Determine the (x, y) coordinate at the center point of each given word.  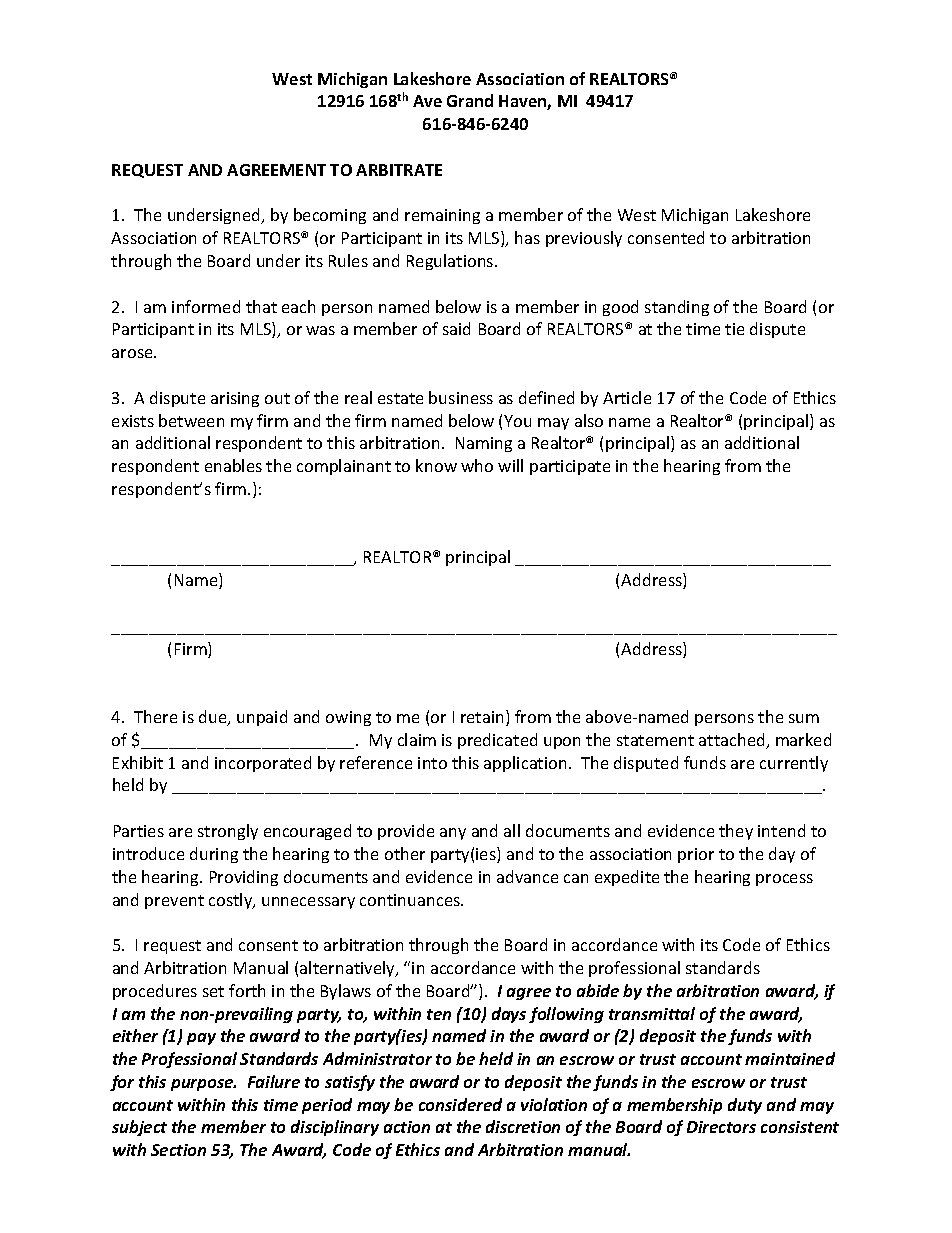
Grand (470, 100)
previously (584, 239)
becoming (330, 216)
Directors (721, 1127)
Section (178, 1150)
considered (460, 1104)
